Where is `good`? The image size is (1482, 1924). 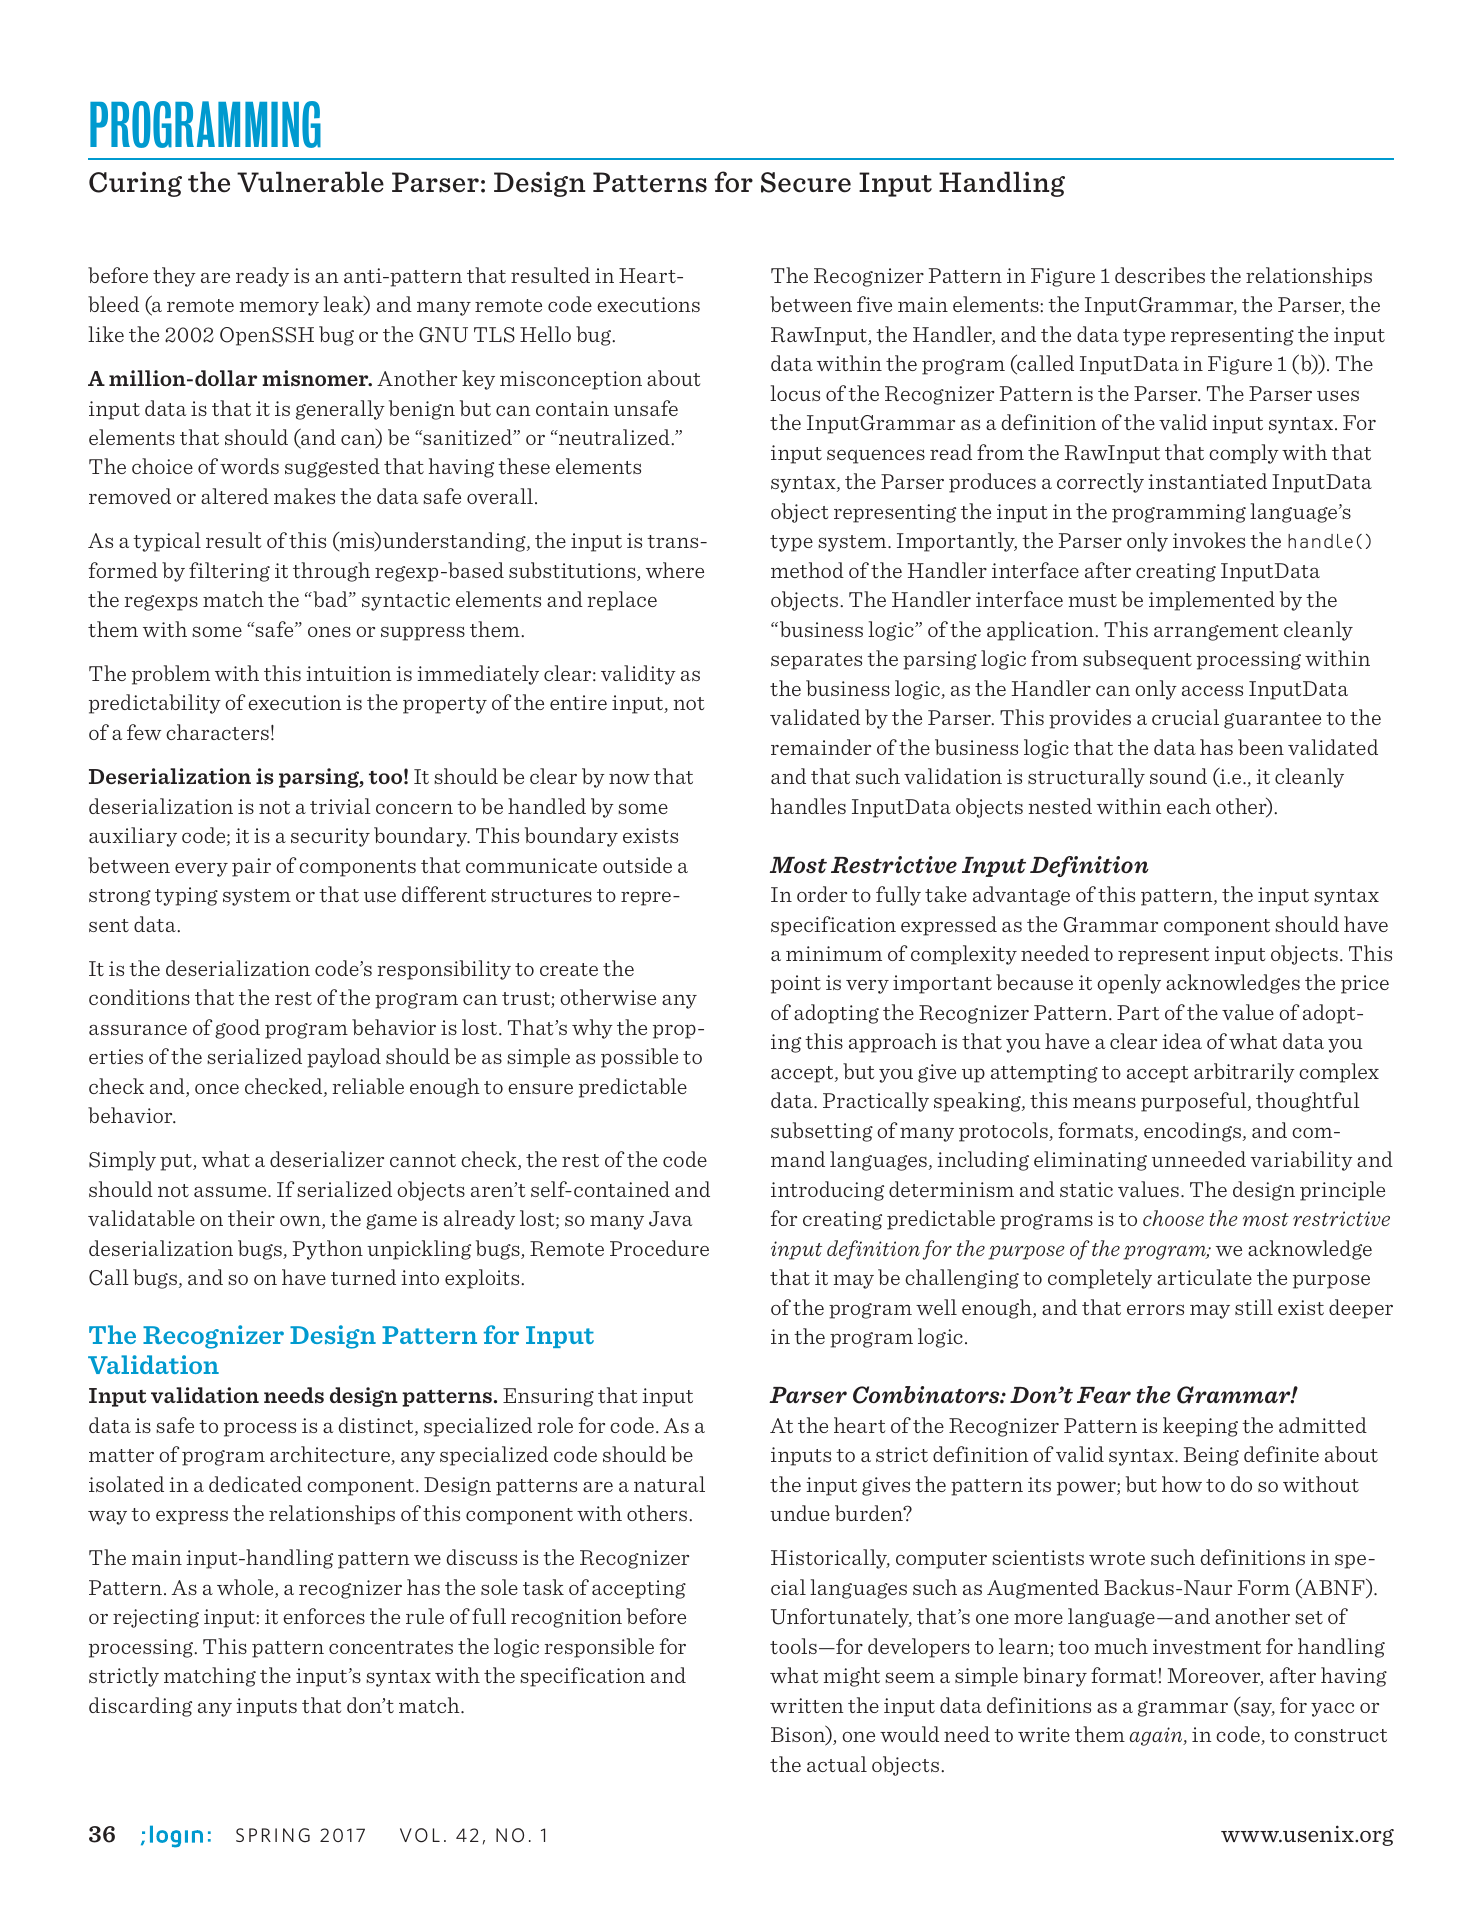 good is located at coordinates (237, 1029).
